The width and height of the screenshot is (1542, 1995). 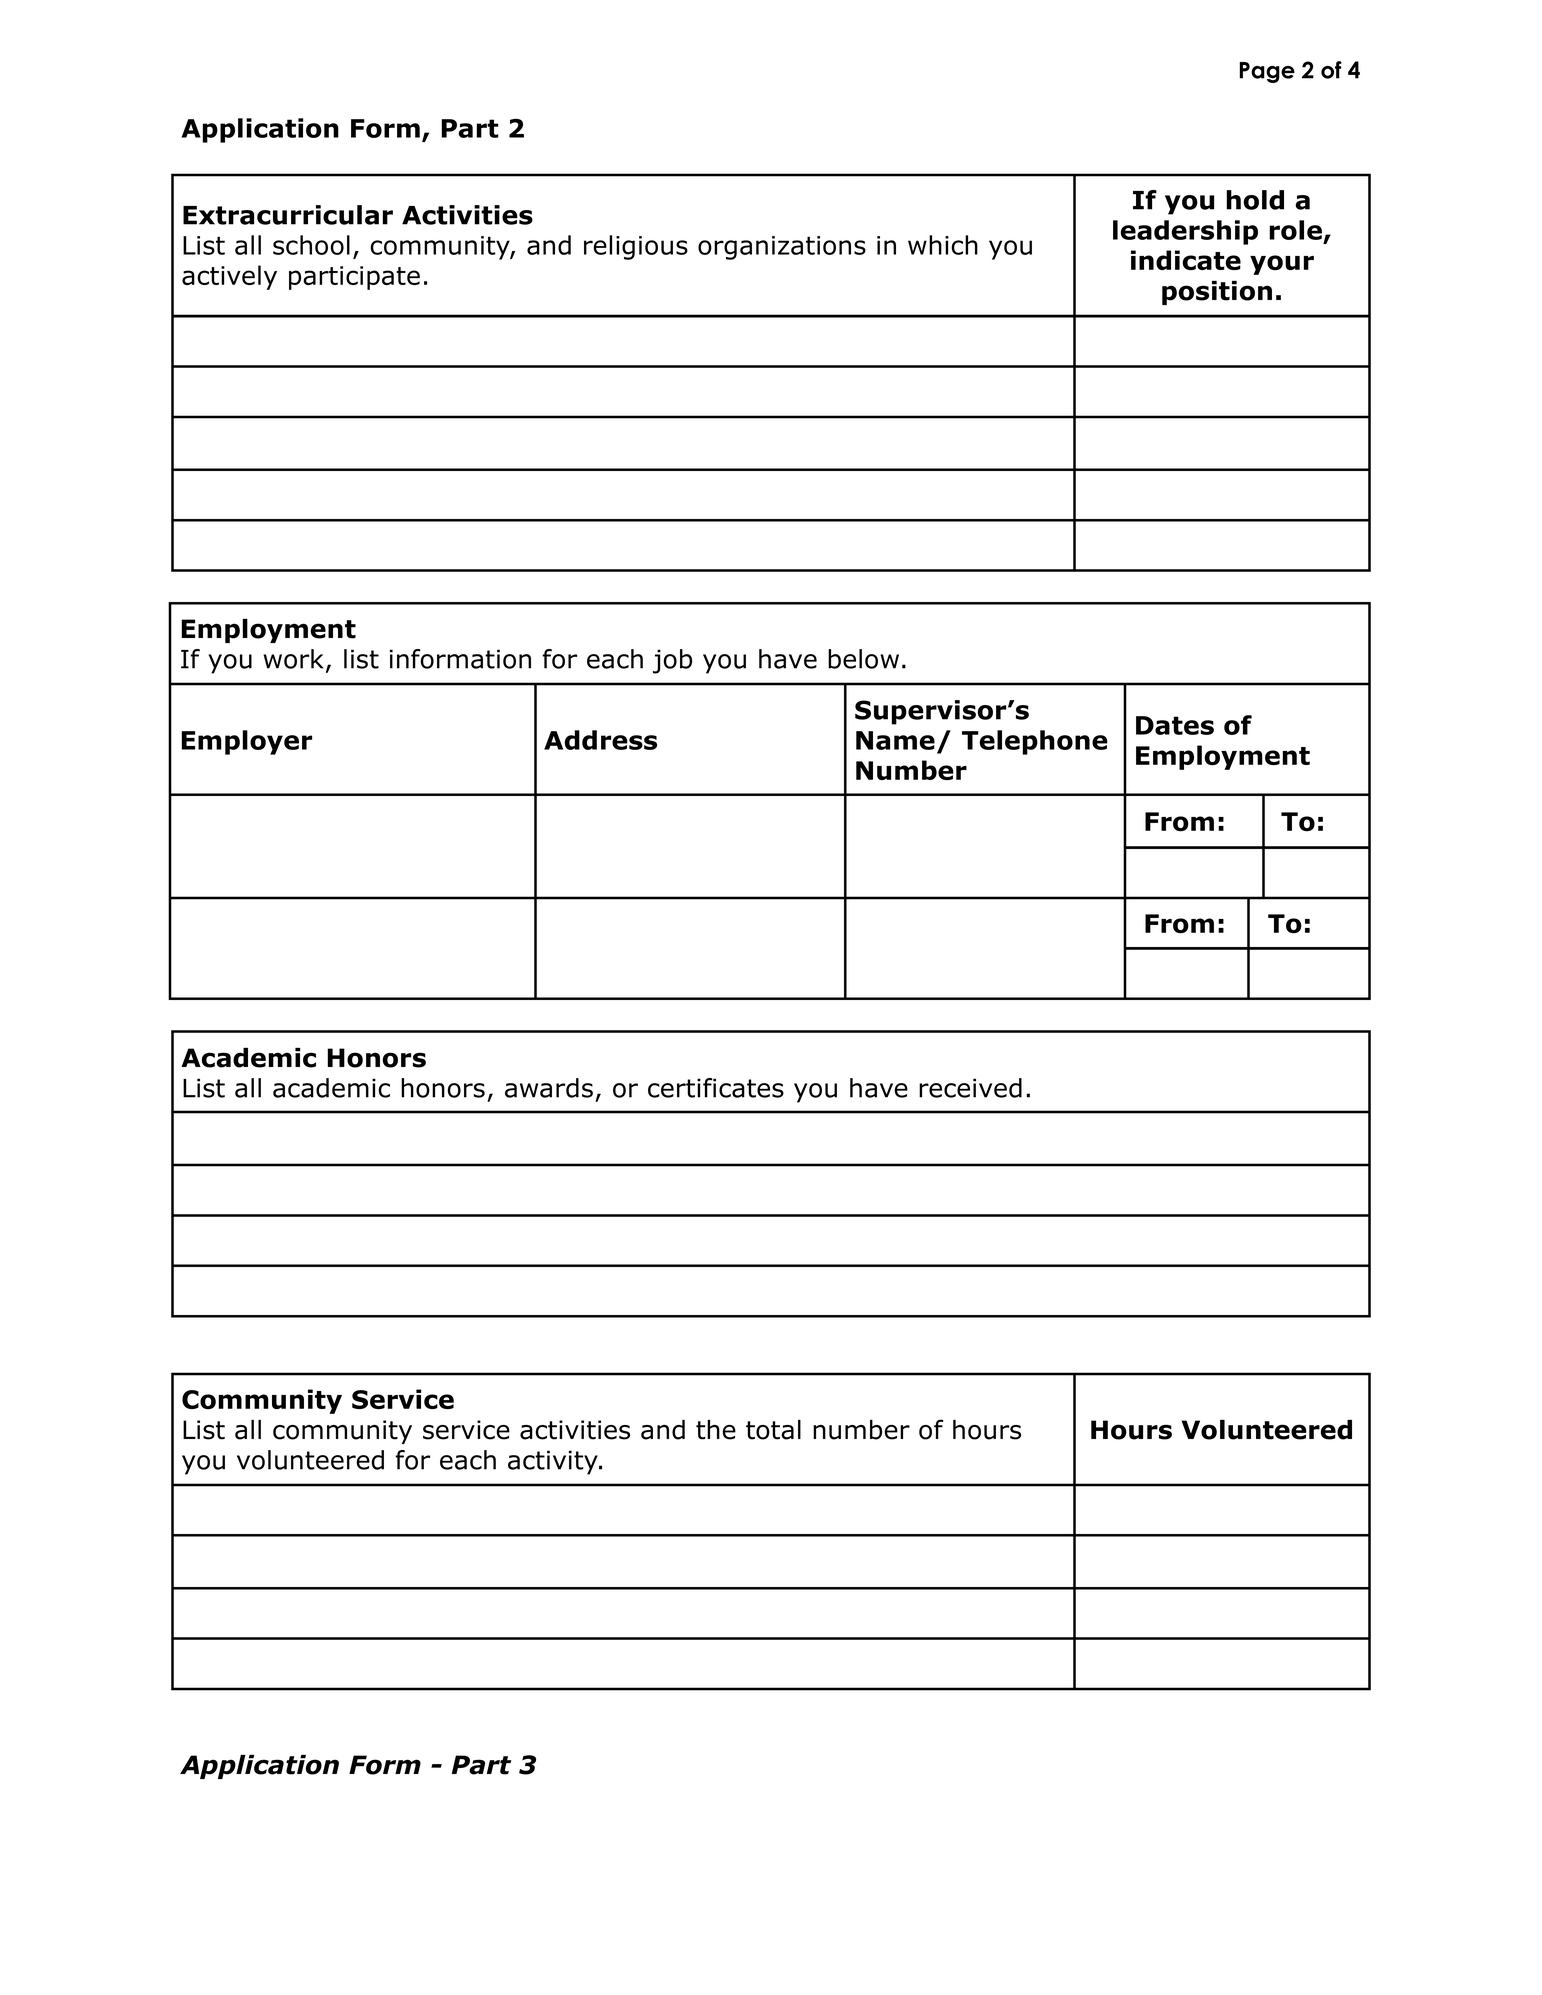 I want to click on Extracurricular, so click(x=288, y=215).
